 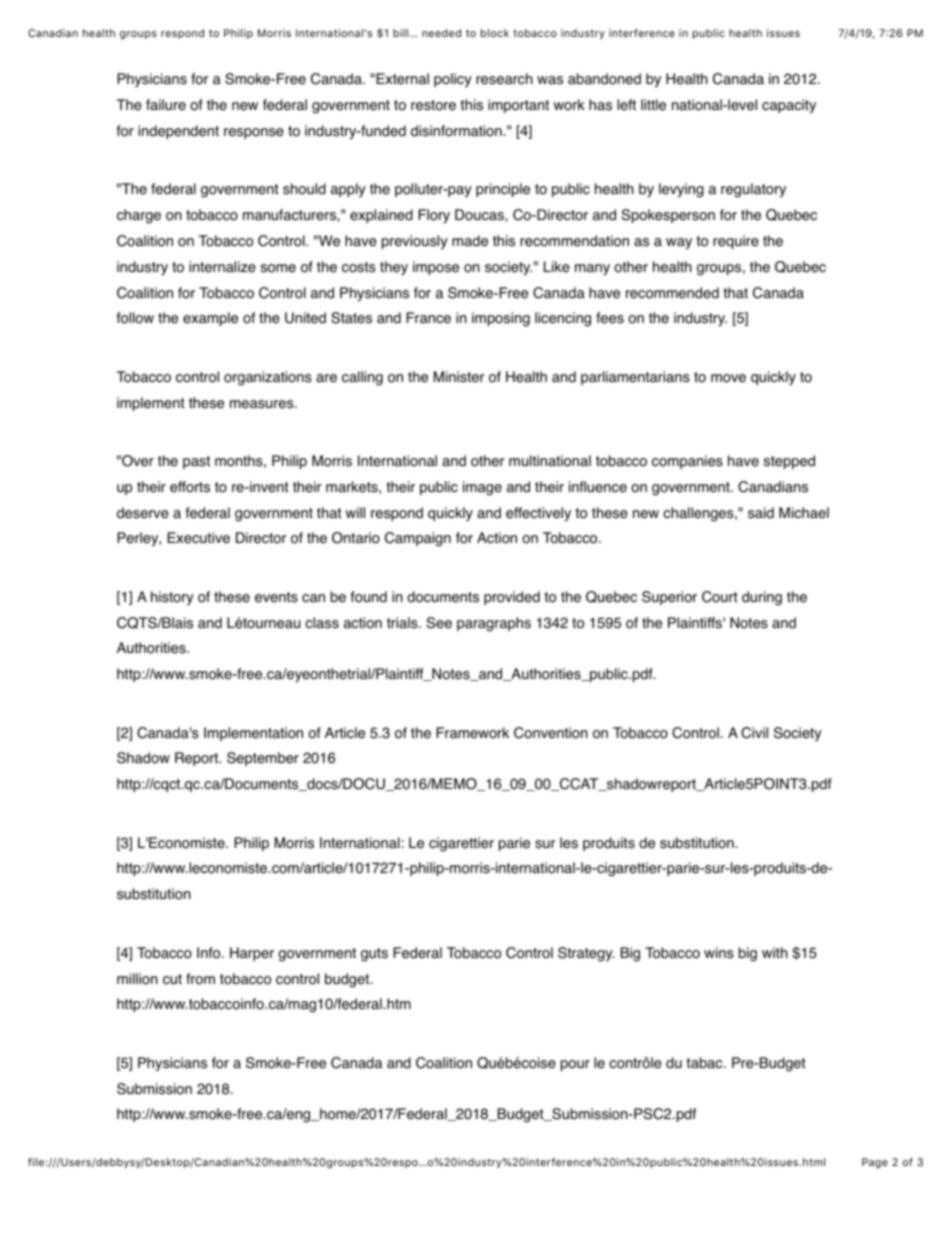 I want to click on during, so click(x=762, y=598).
